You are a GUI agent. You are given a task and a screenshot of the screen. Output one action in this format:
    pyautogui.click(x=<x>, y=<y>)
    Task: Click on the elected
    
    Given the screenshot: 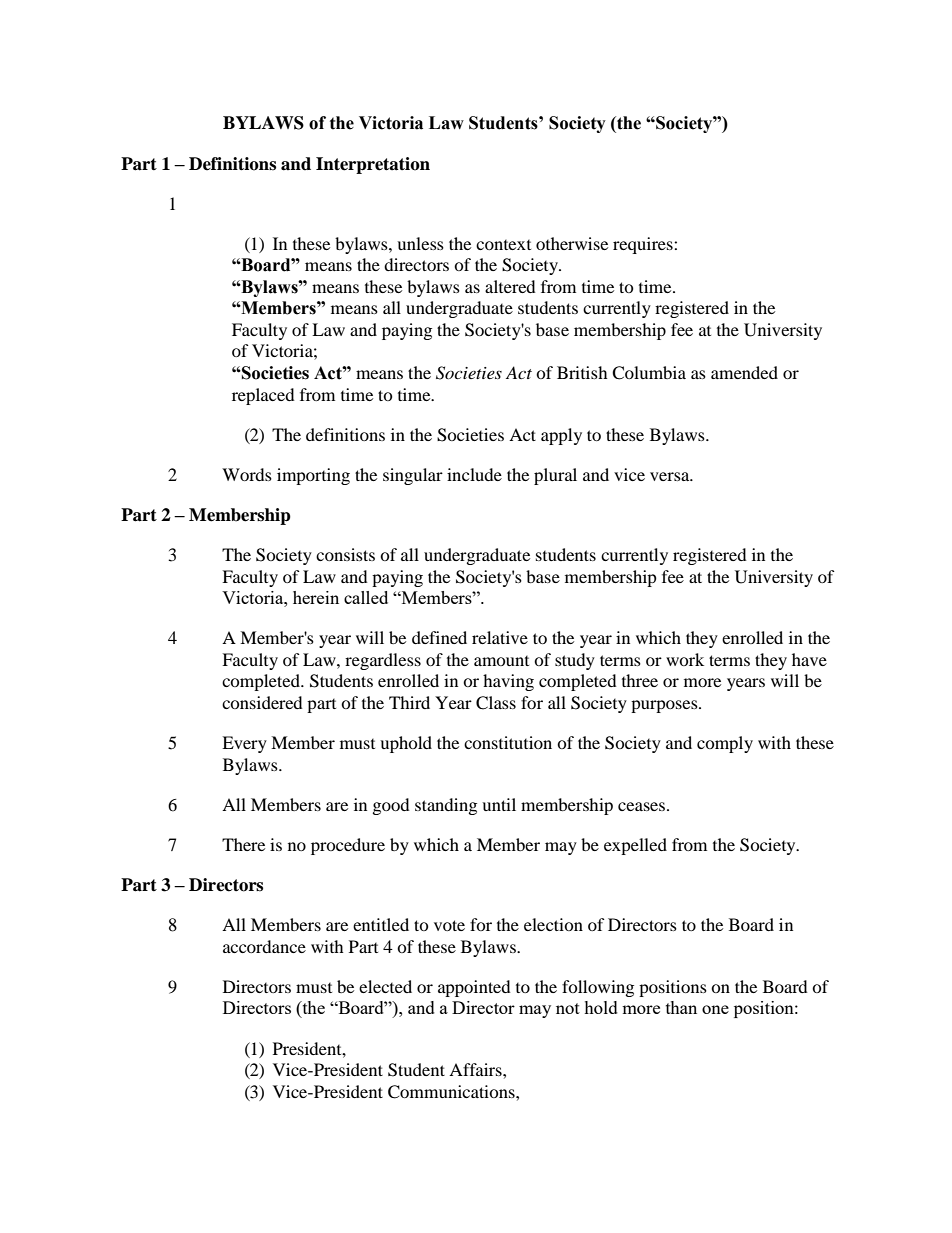 What is the action you would take?
    pyautogui.click(x=385, y=986)
